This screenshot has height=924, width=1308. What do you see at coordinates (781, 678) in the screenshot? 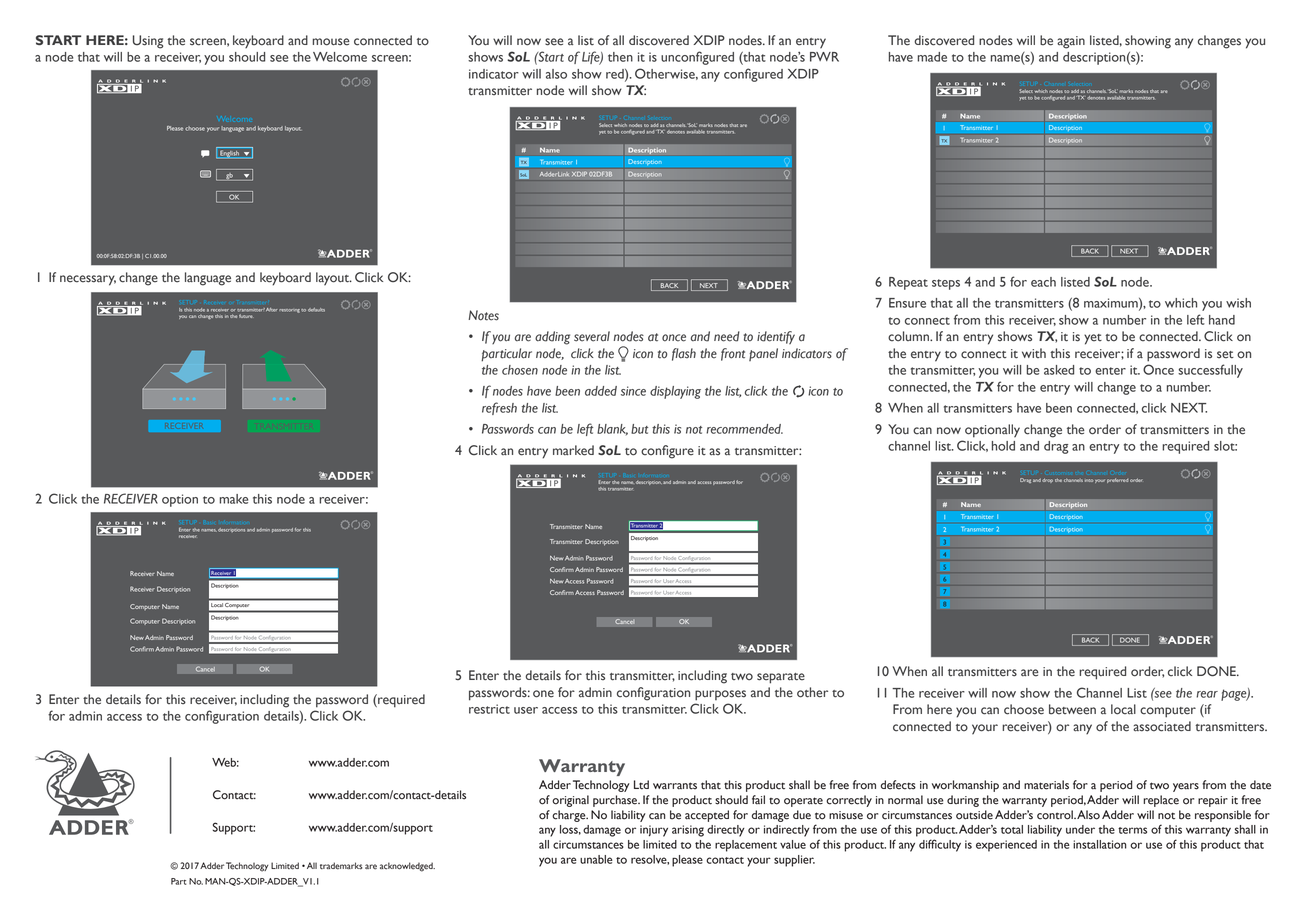
I see `separate` at bounding box center [781, 678].
